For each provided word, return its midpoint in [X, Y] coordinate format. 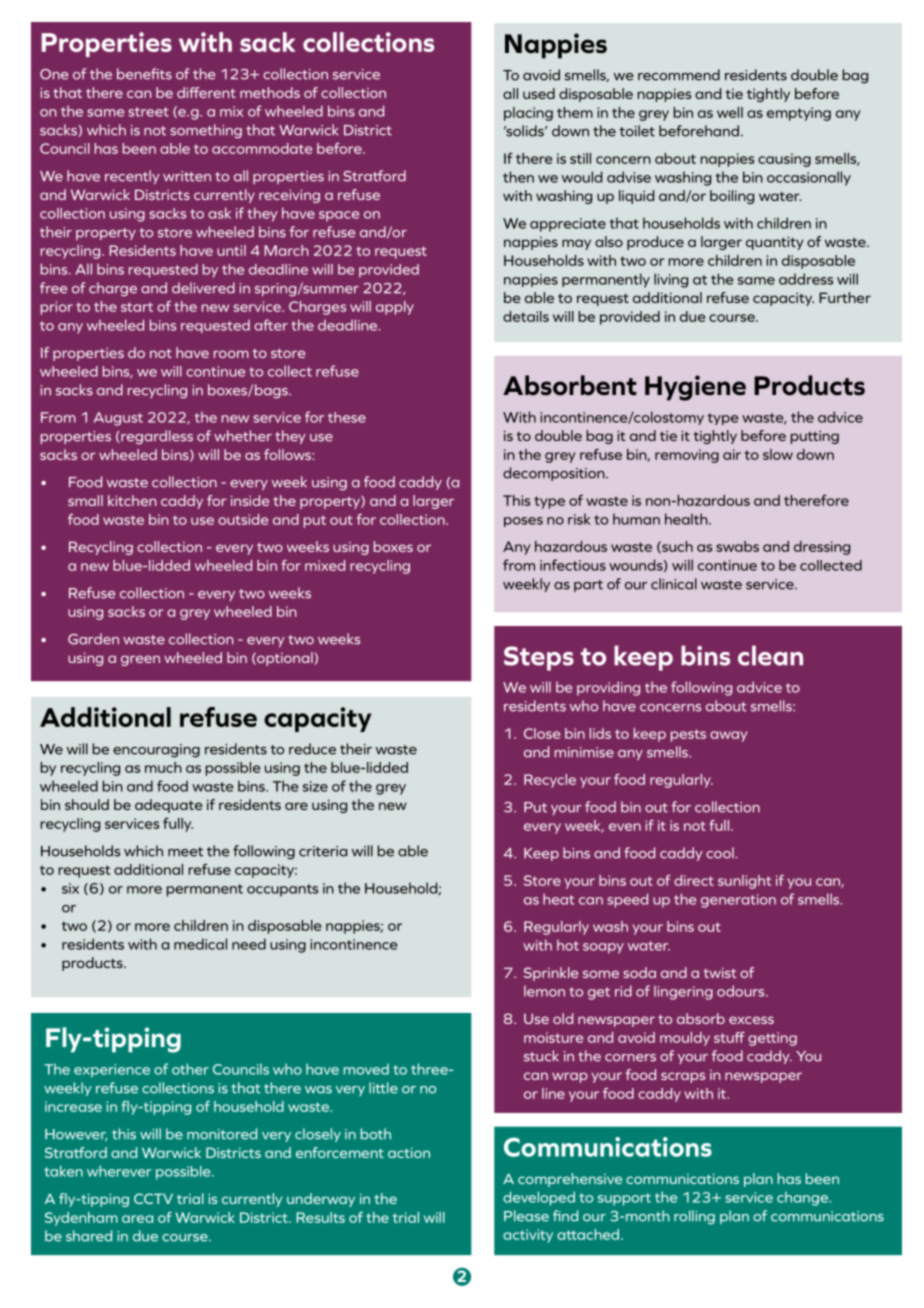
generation [738, 901]
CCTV [153, 1198]
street [148, 112]
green [140, 660]
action [409, 1152]
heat [558, 899]
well [730, 112]
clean [770, 655]
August [118, 419]
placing [528, 114]
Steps [539, 658]
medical [200, 944]
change [803, 1199]
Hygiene [695, 388]
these [347, 417]
